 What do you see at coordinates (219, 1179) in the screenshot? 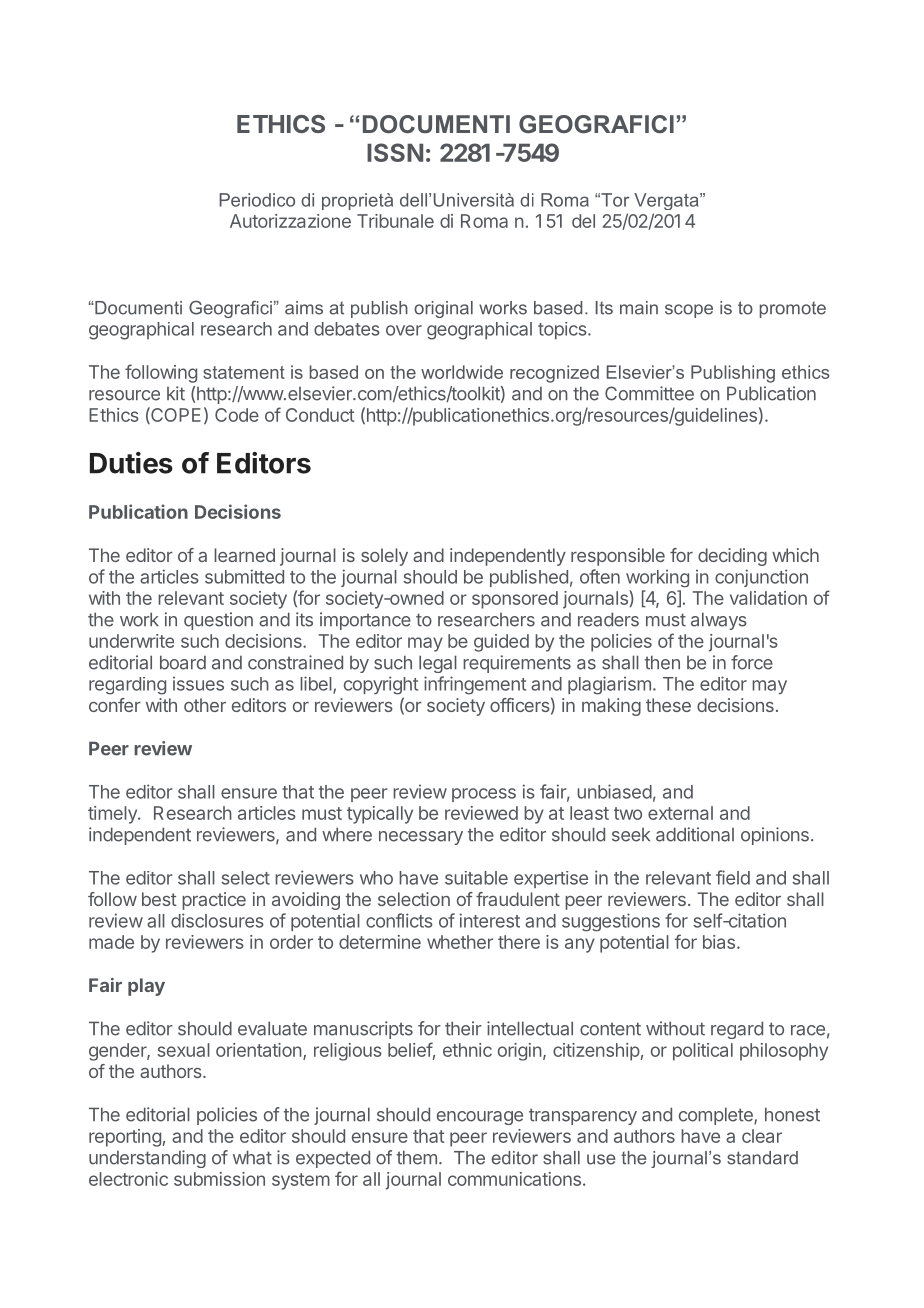
I see `submission` at bounding box center [219, 1179].
